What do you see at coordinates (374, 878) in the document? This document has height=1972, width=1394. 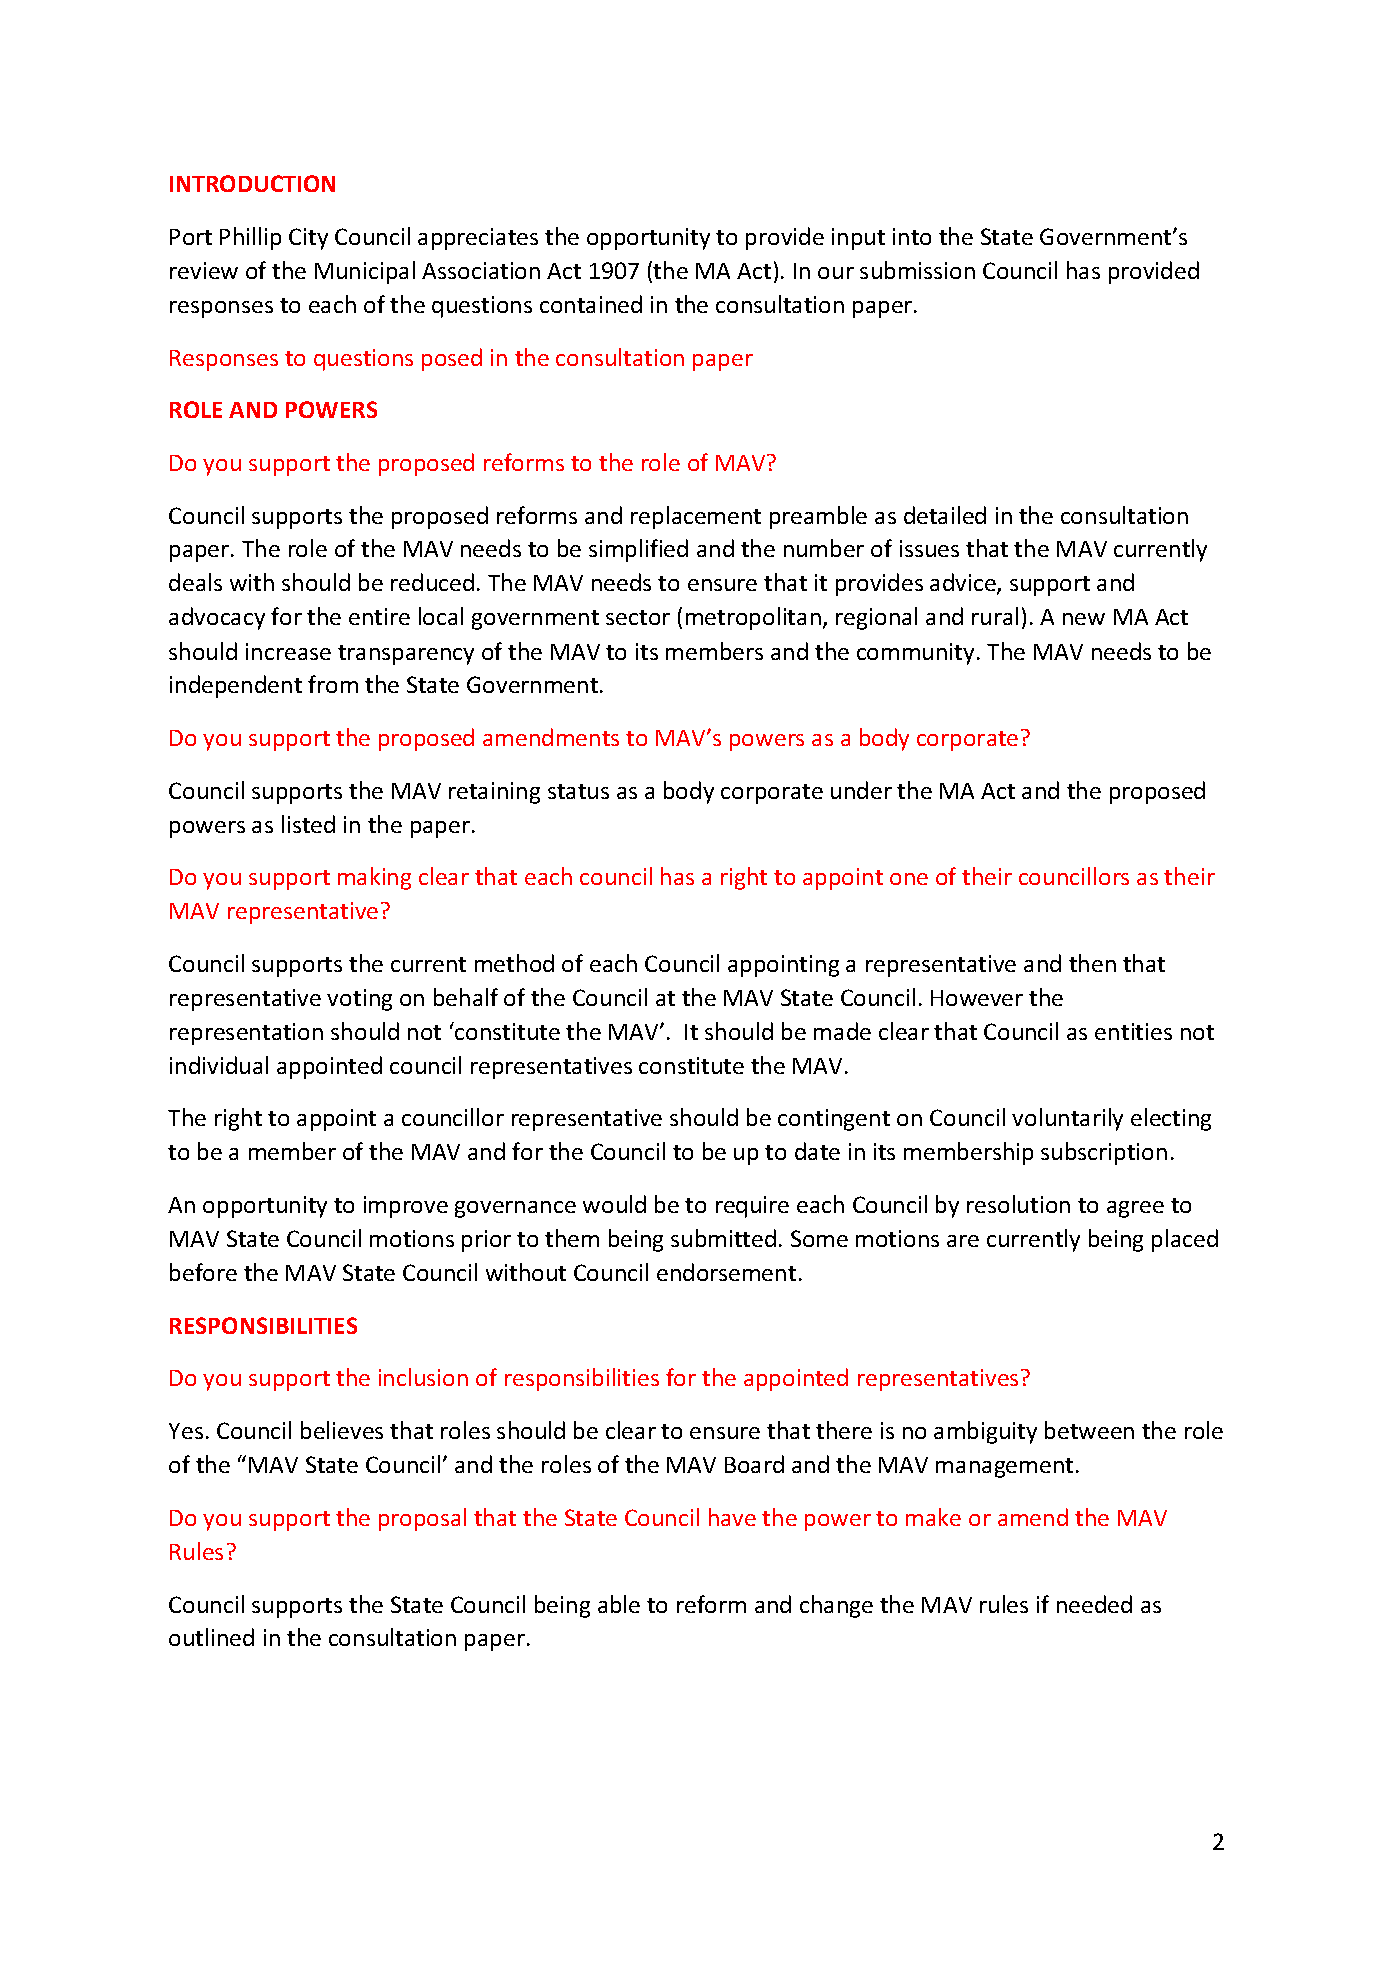 I see `making` at bounding box center [374, 878].
